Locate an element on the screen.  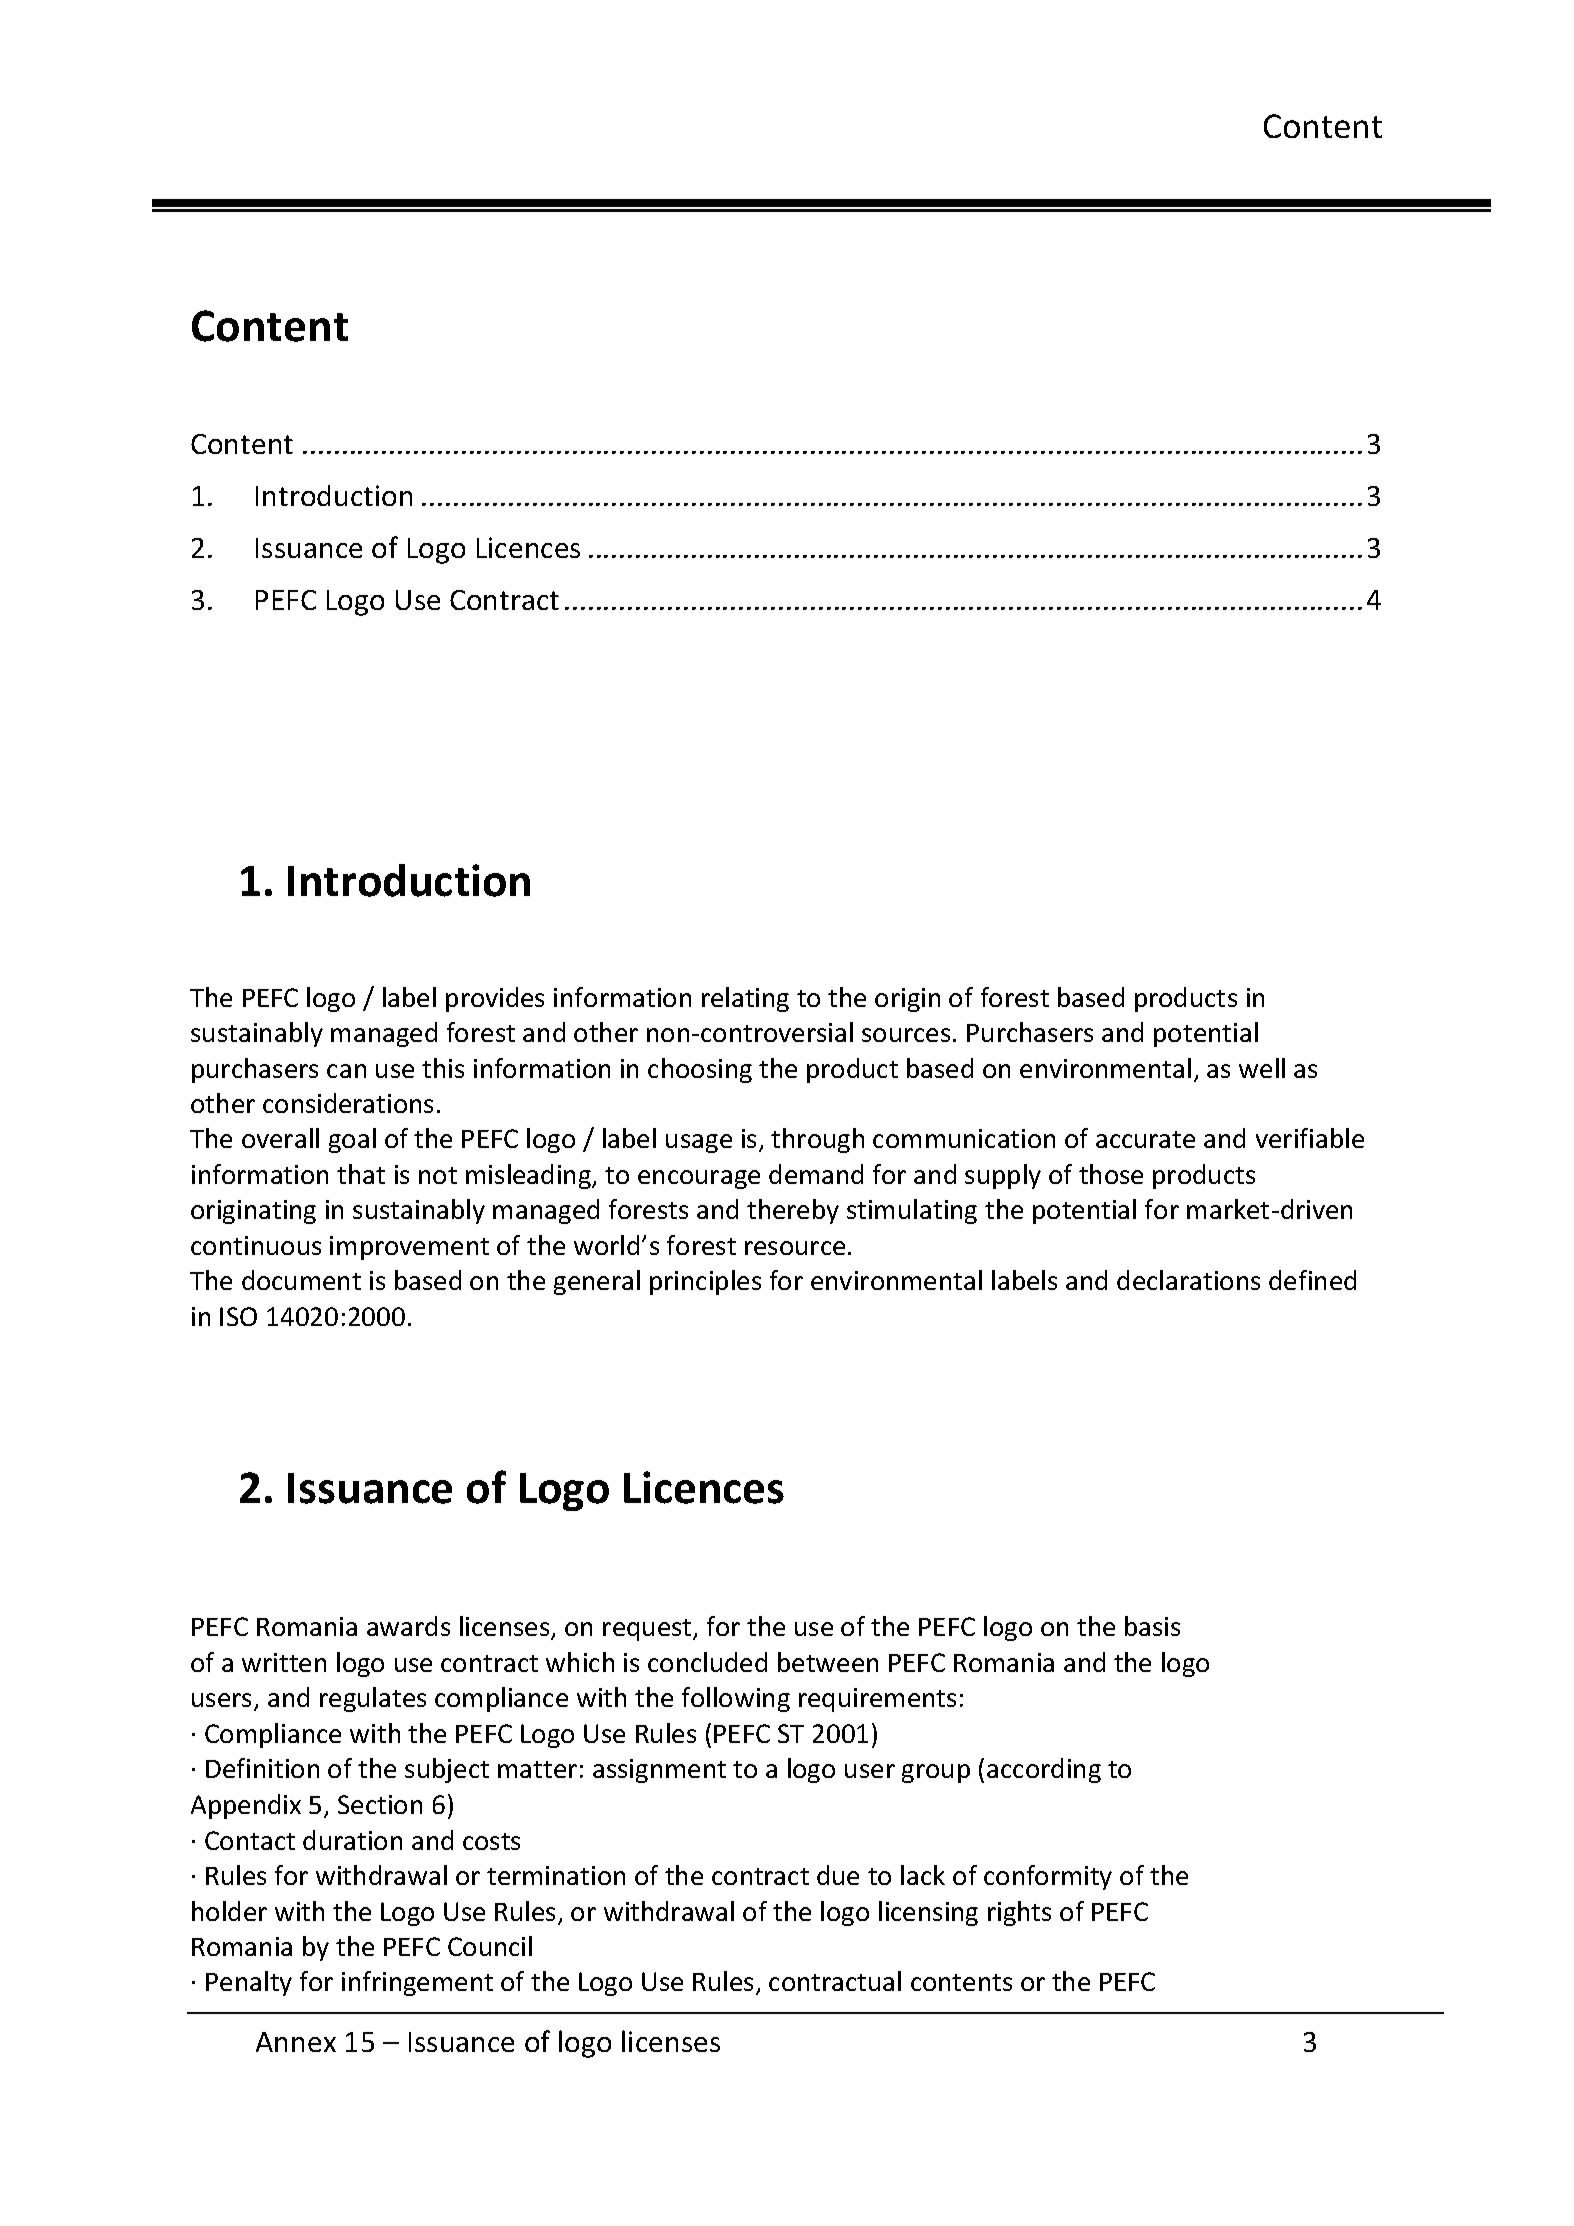
can is located at coordinates (346, 1071).
